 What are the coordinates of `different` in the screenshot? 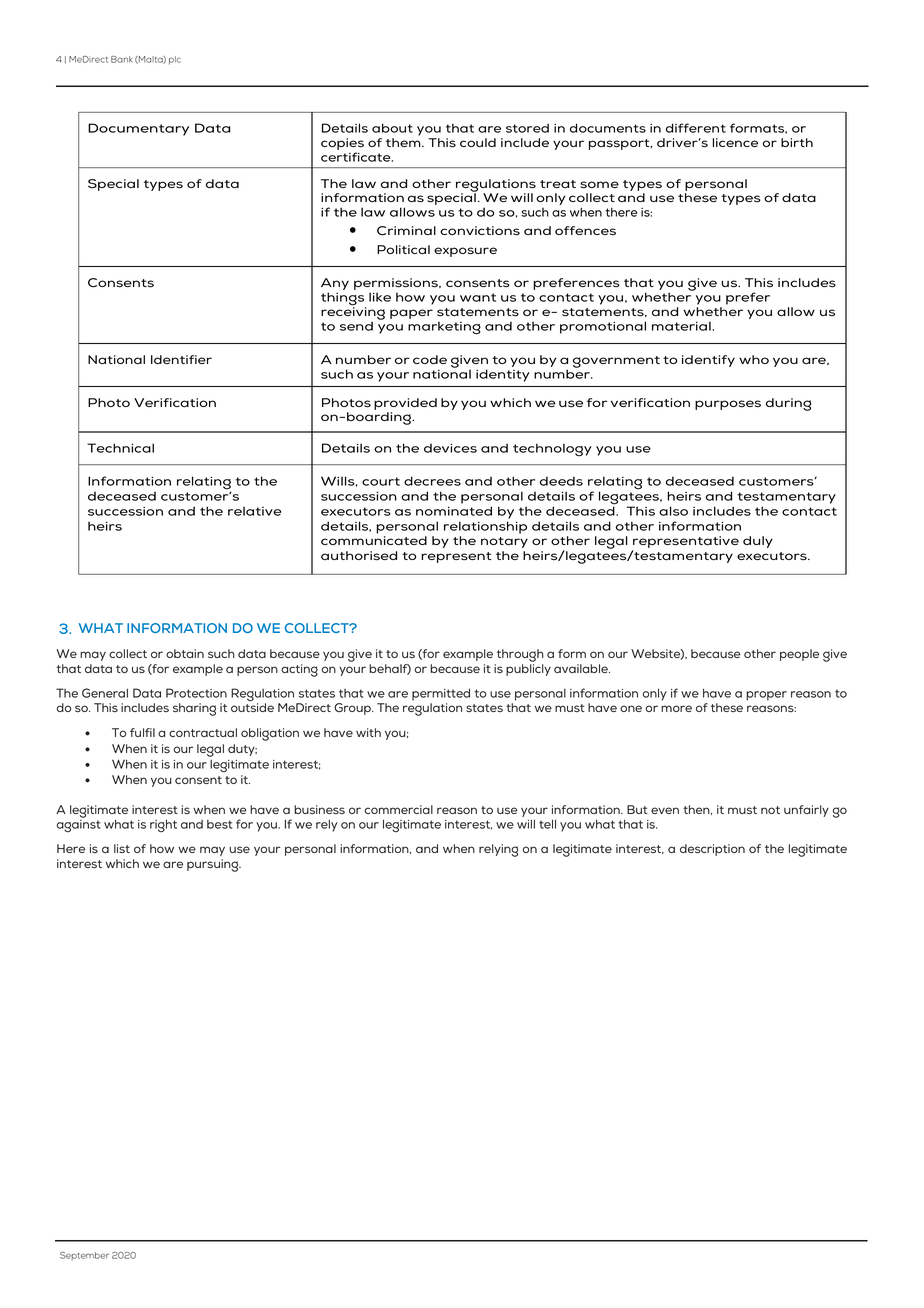 It's located at (696, 128).
